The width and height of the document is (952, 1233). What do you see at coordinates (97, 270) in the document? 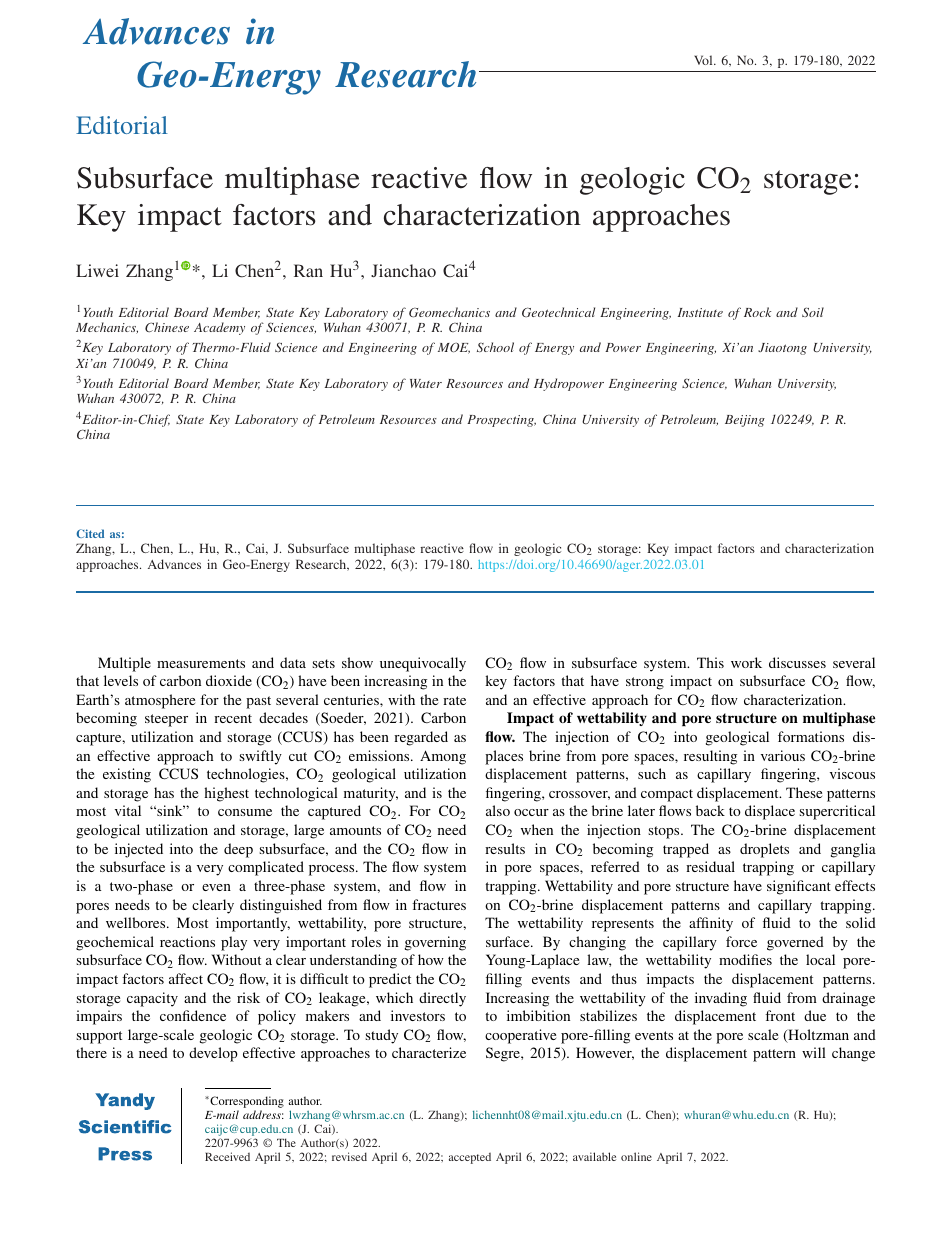
I see `Liwei` at bounding box center [97, 270].
